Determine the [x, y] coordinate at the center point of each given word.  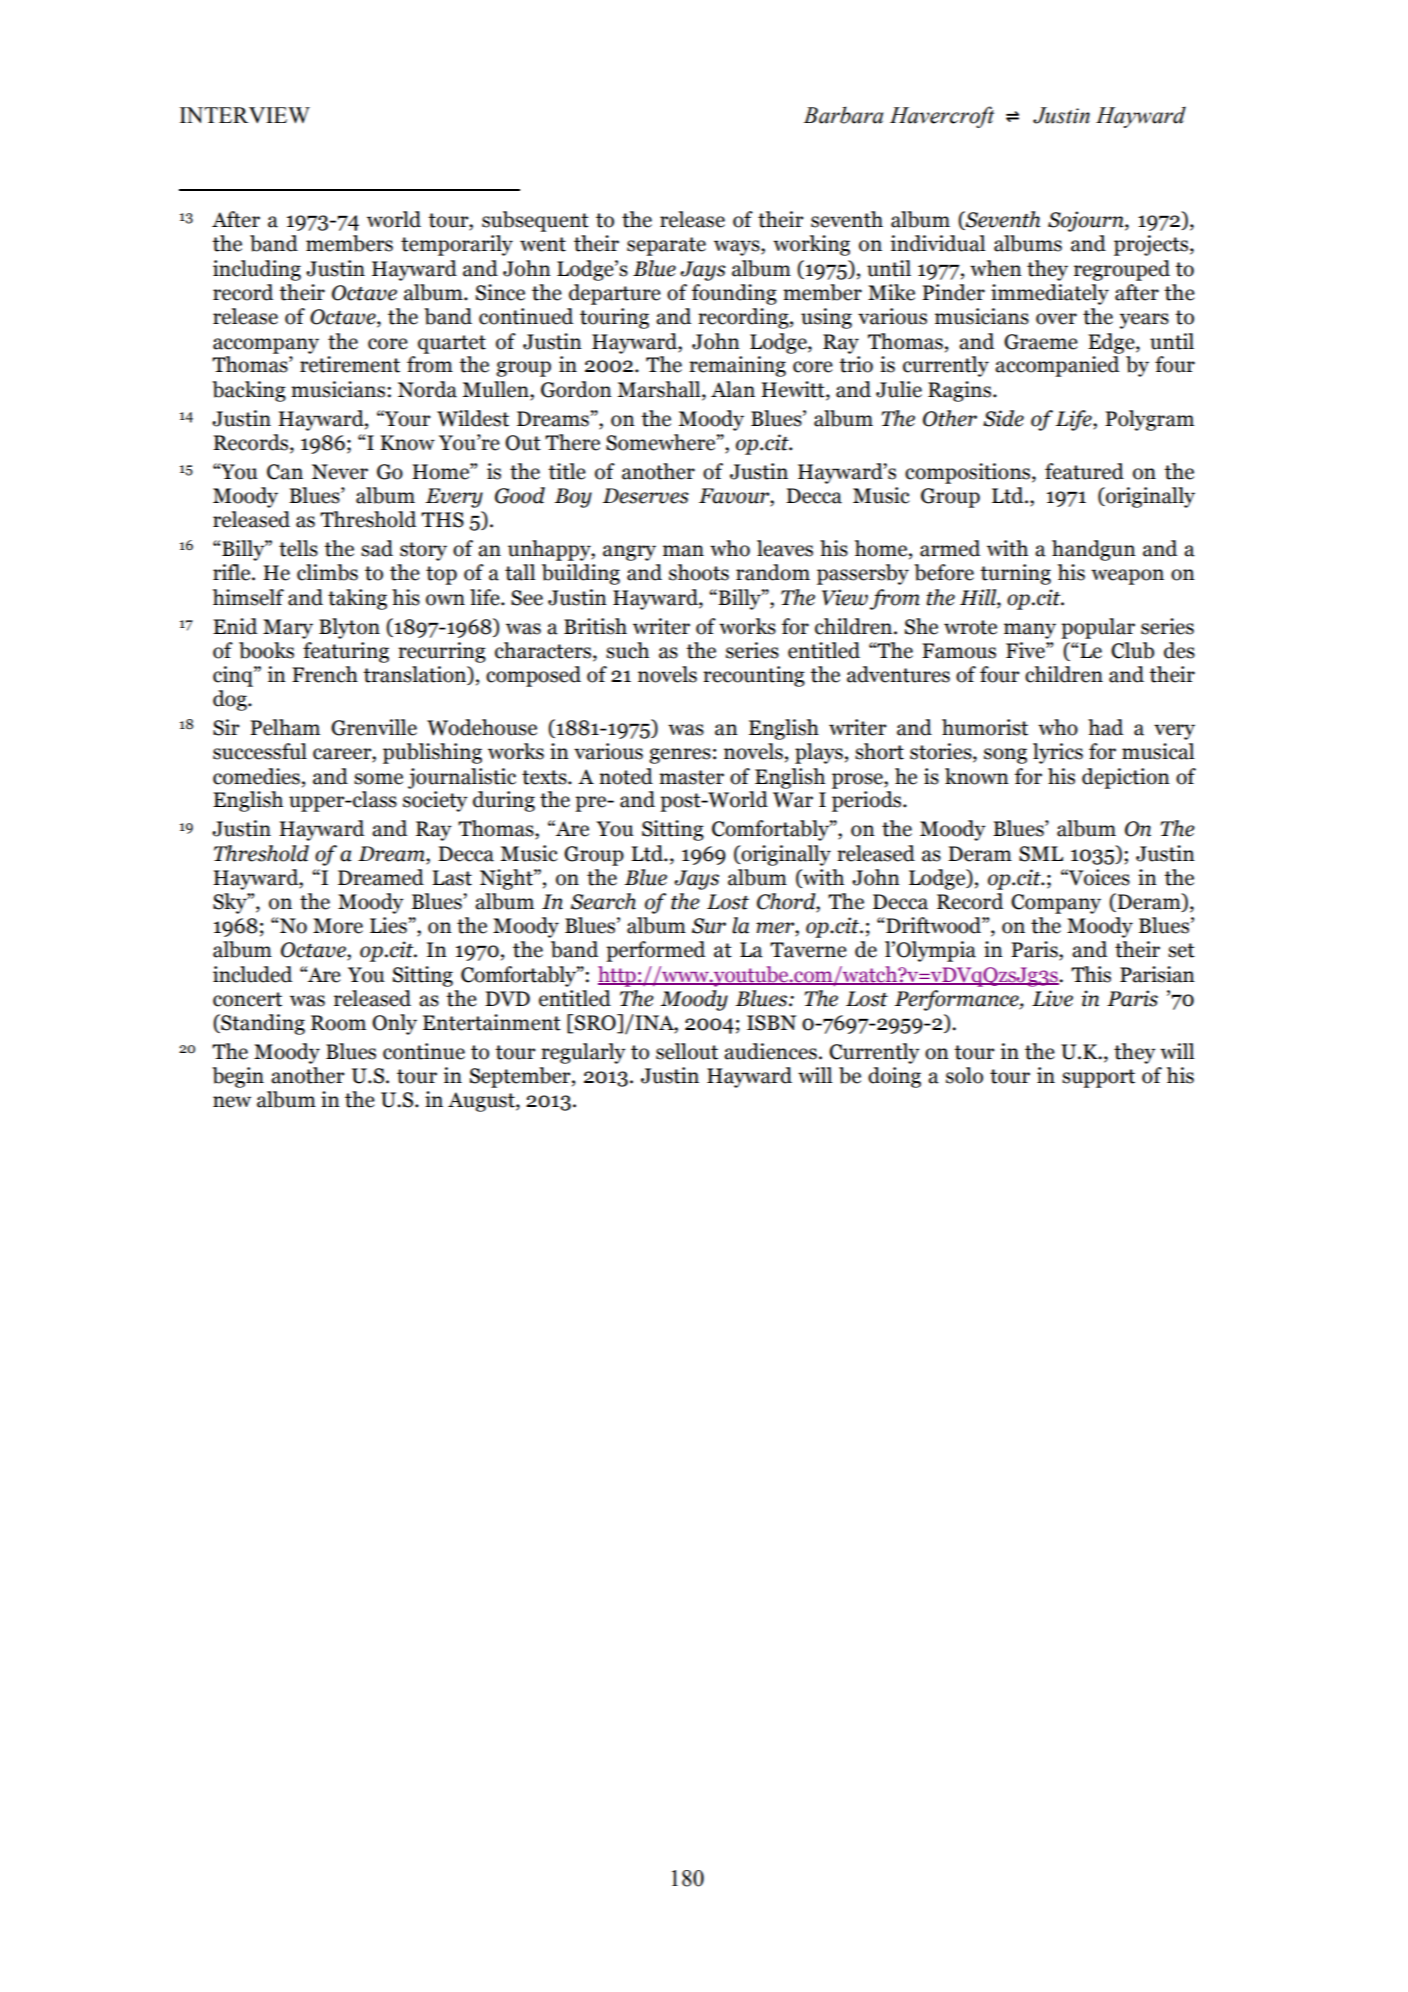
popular [1098, 628]
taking [357, 599]
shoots [699, 572]
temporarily [457, 245]
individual [938, 243]
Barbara [843, 115]
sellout [687, 1051]
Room [338, 1023]
